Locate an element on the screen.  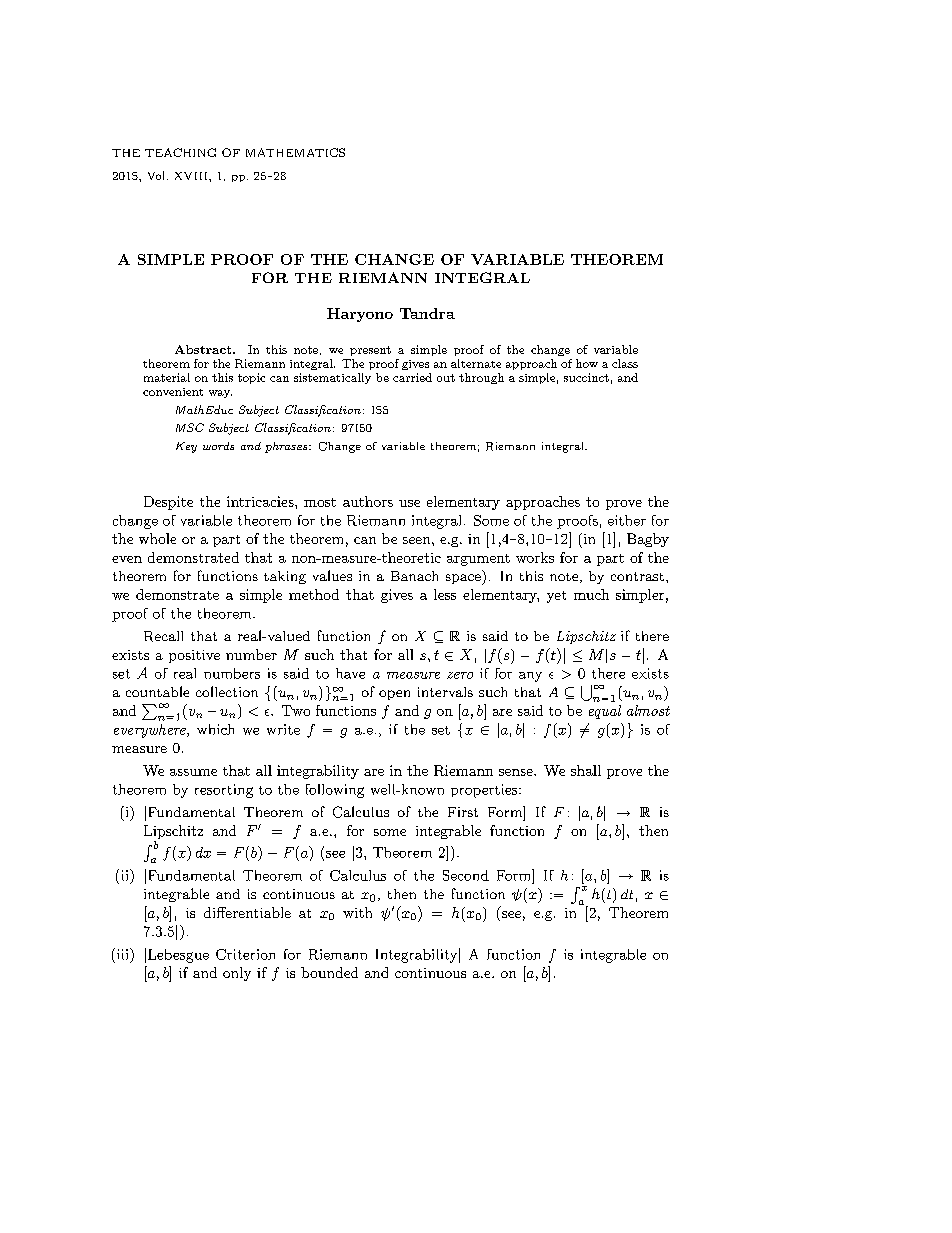
TEACHING is located at coordinates (180, 152).
